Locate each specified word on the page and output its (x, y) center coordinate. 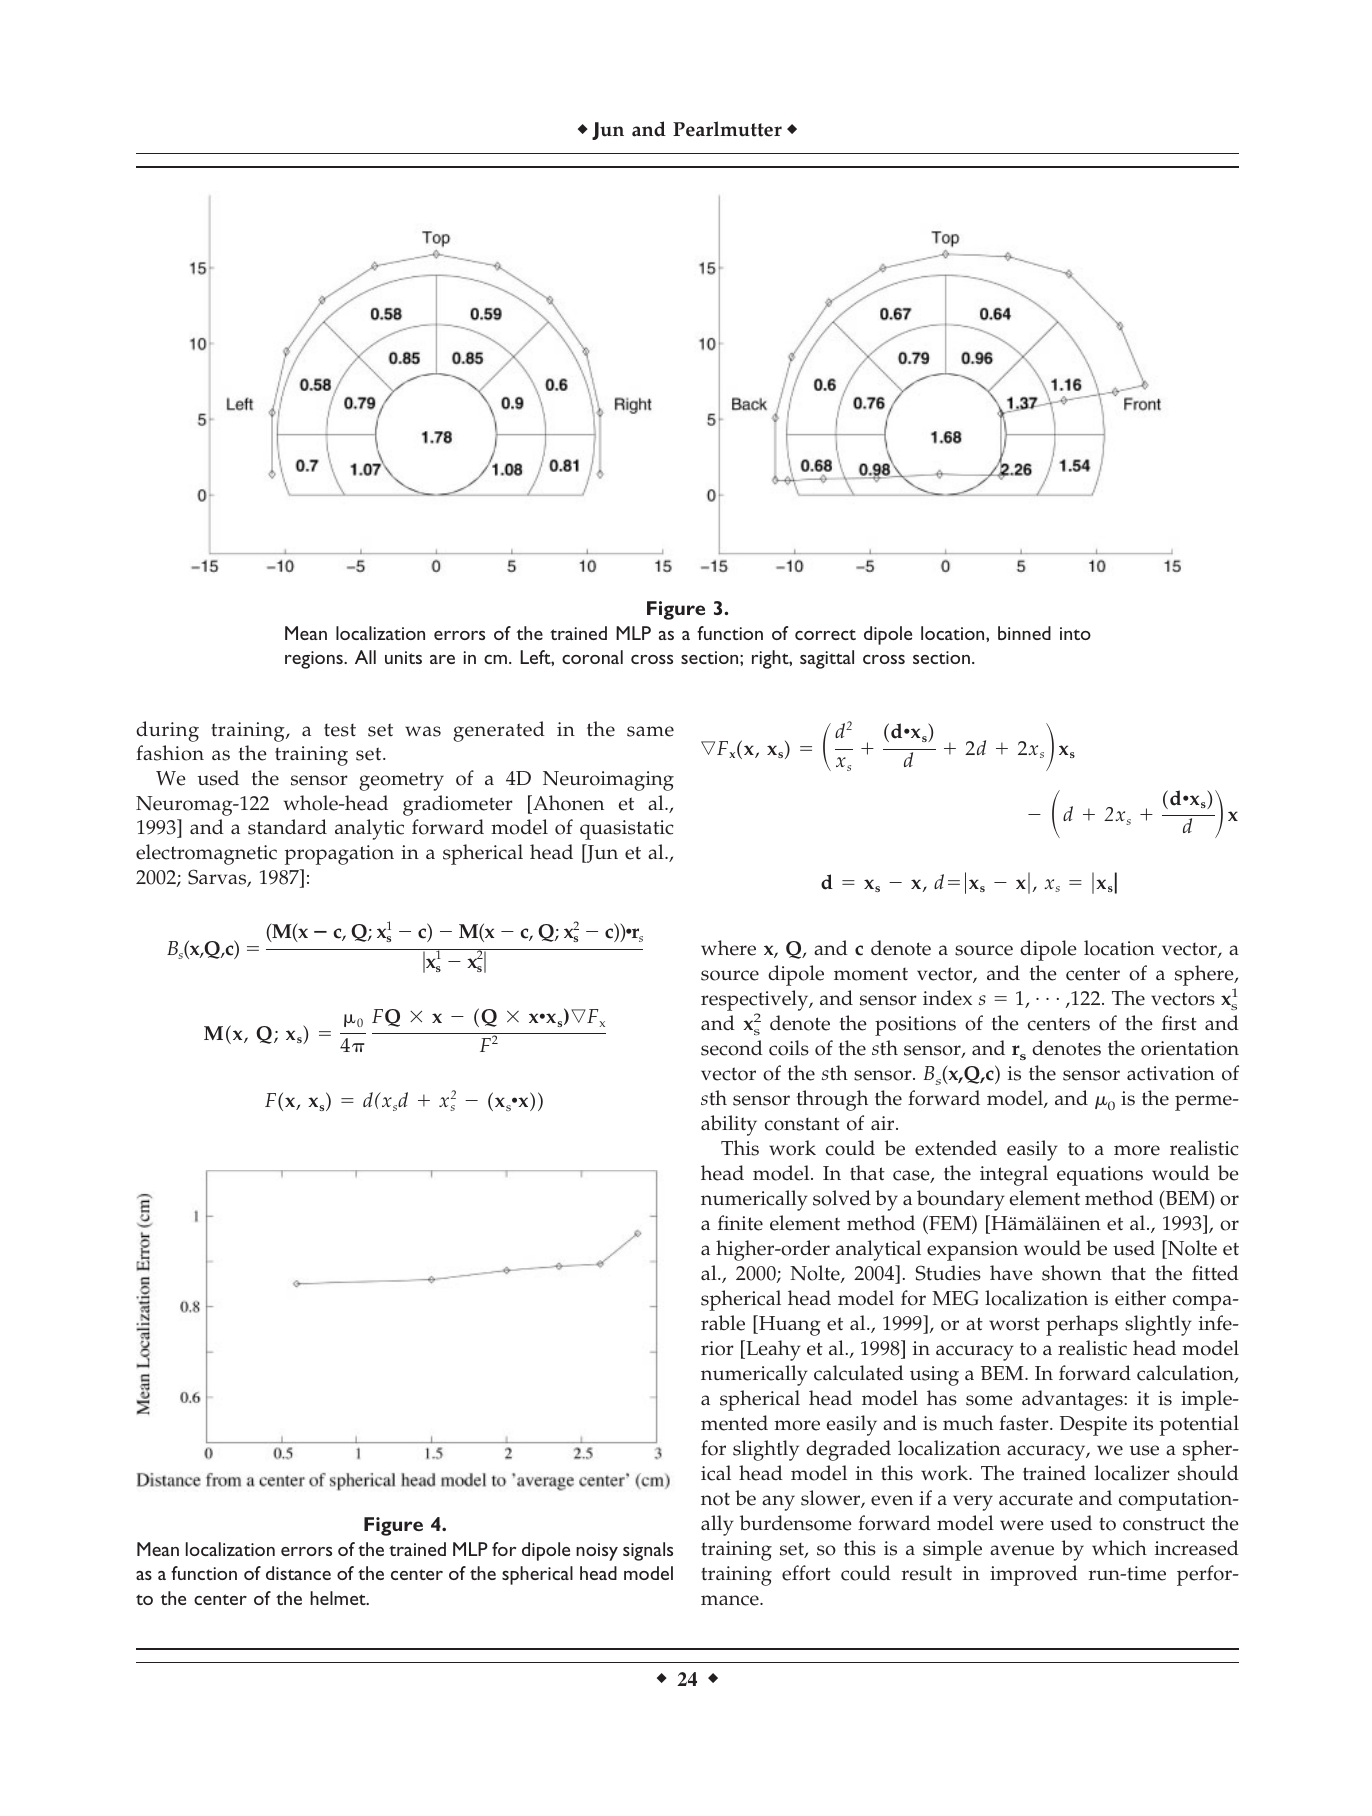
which (1119, 1548)
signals (648, 1551)
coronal (592, 657)
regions (315, 660)
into (1075, 633)
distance (298, 1573)
